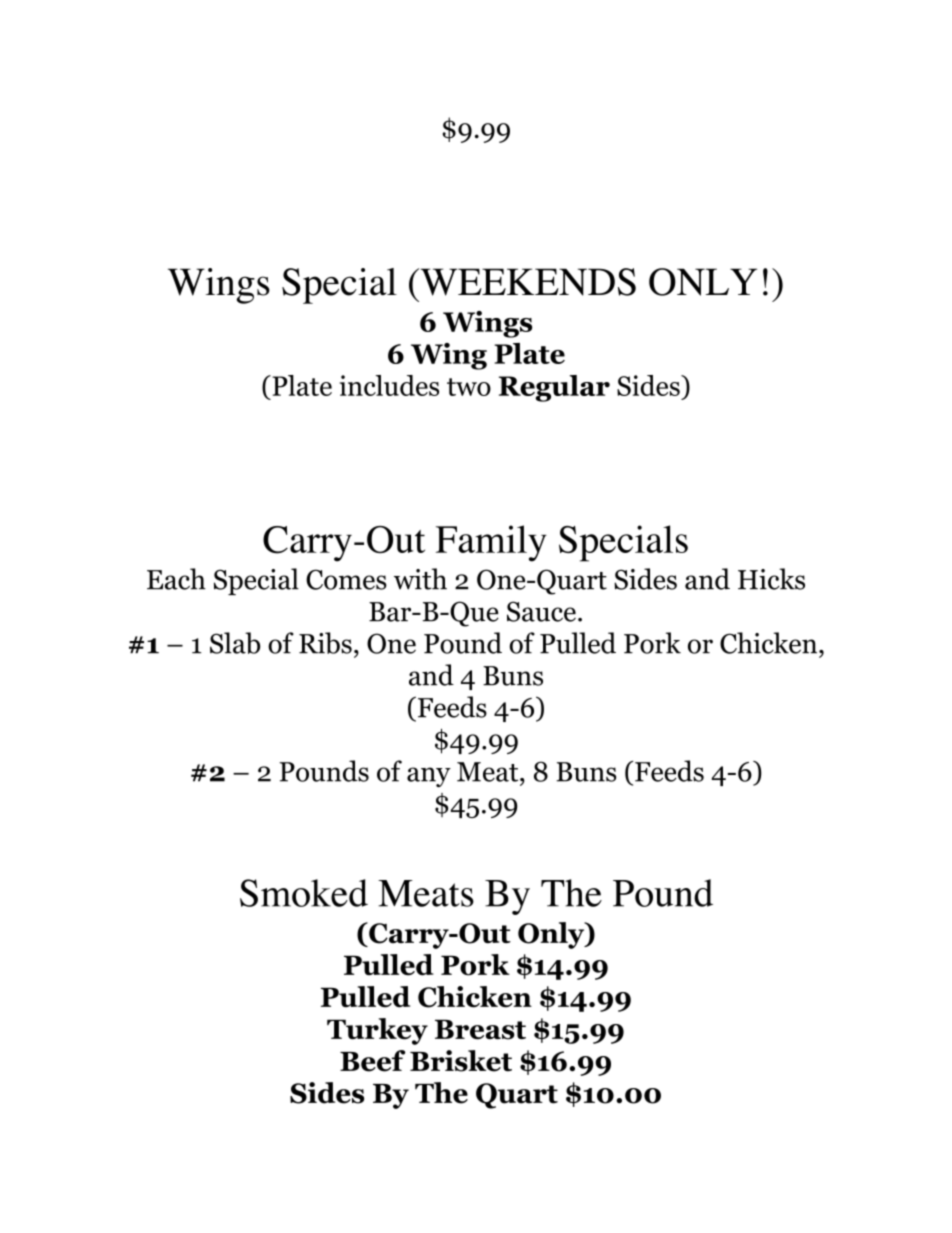  I want to click on Smoked, so click(304, 893).
